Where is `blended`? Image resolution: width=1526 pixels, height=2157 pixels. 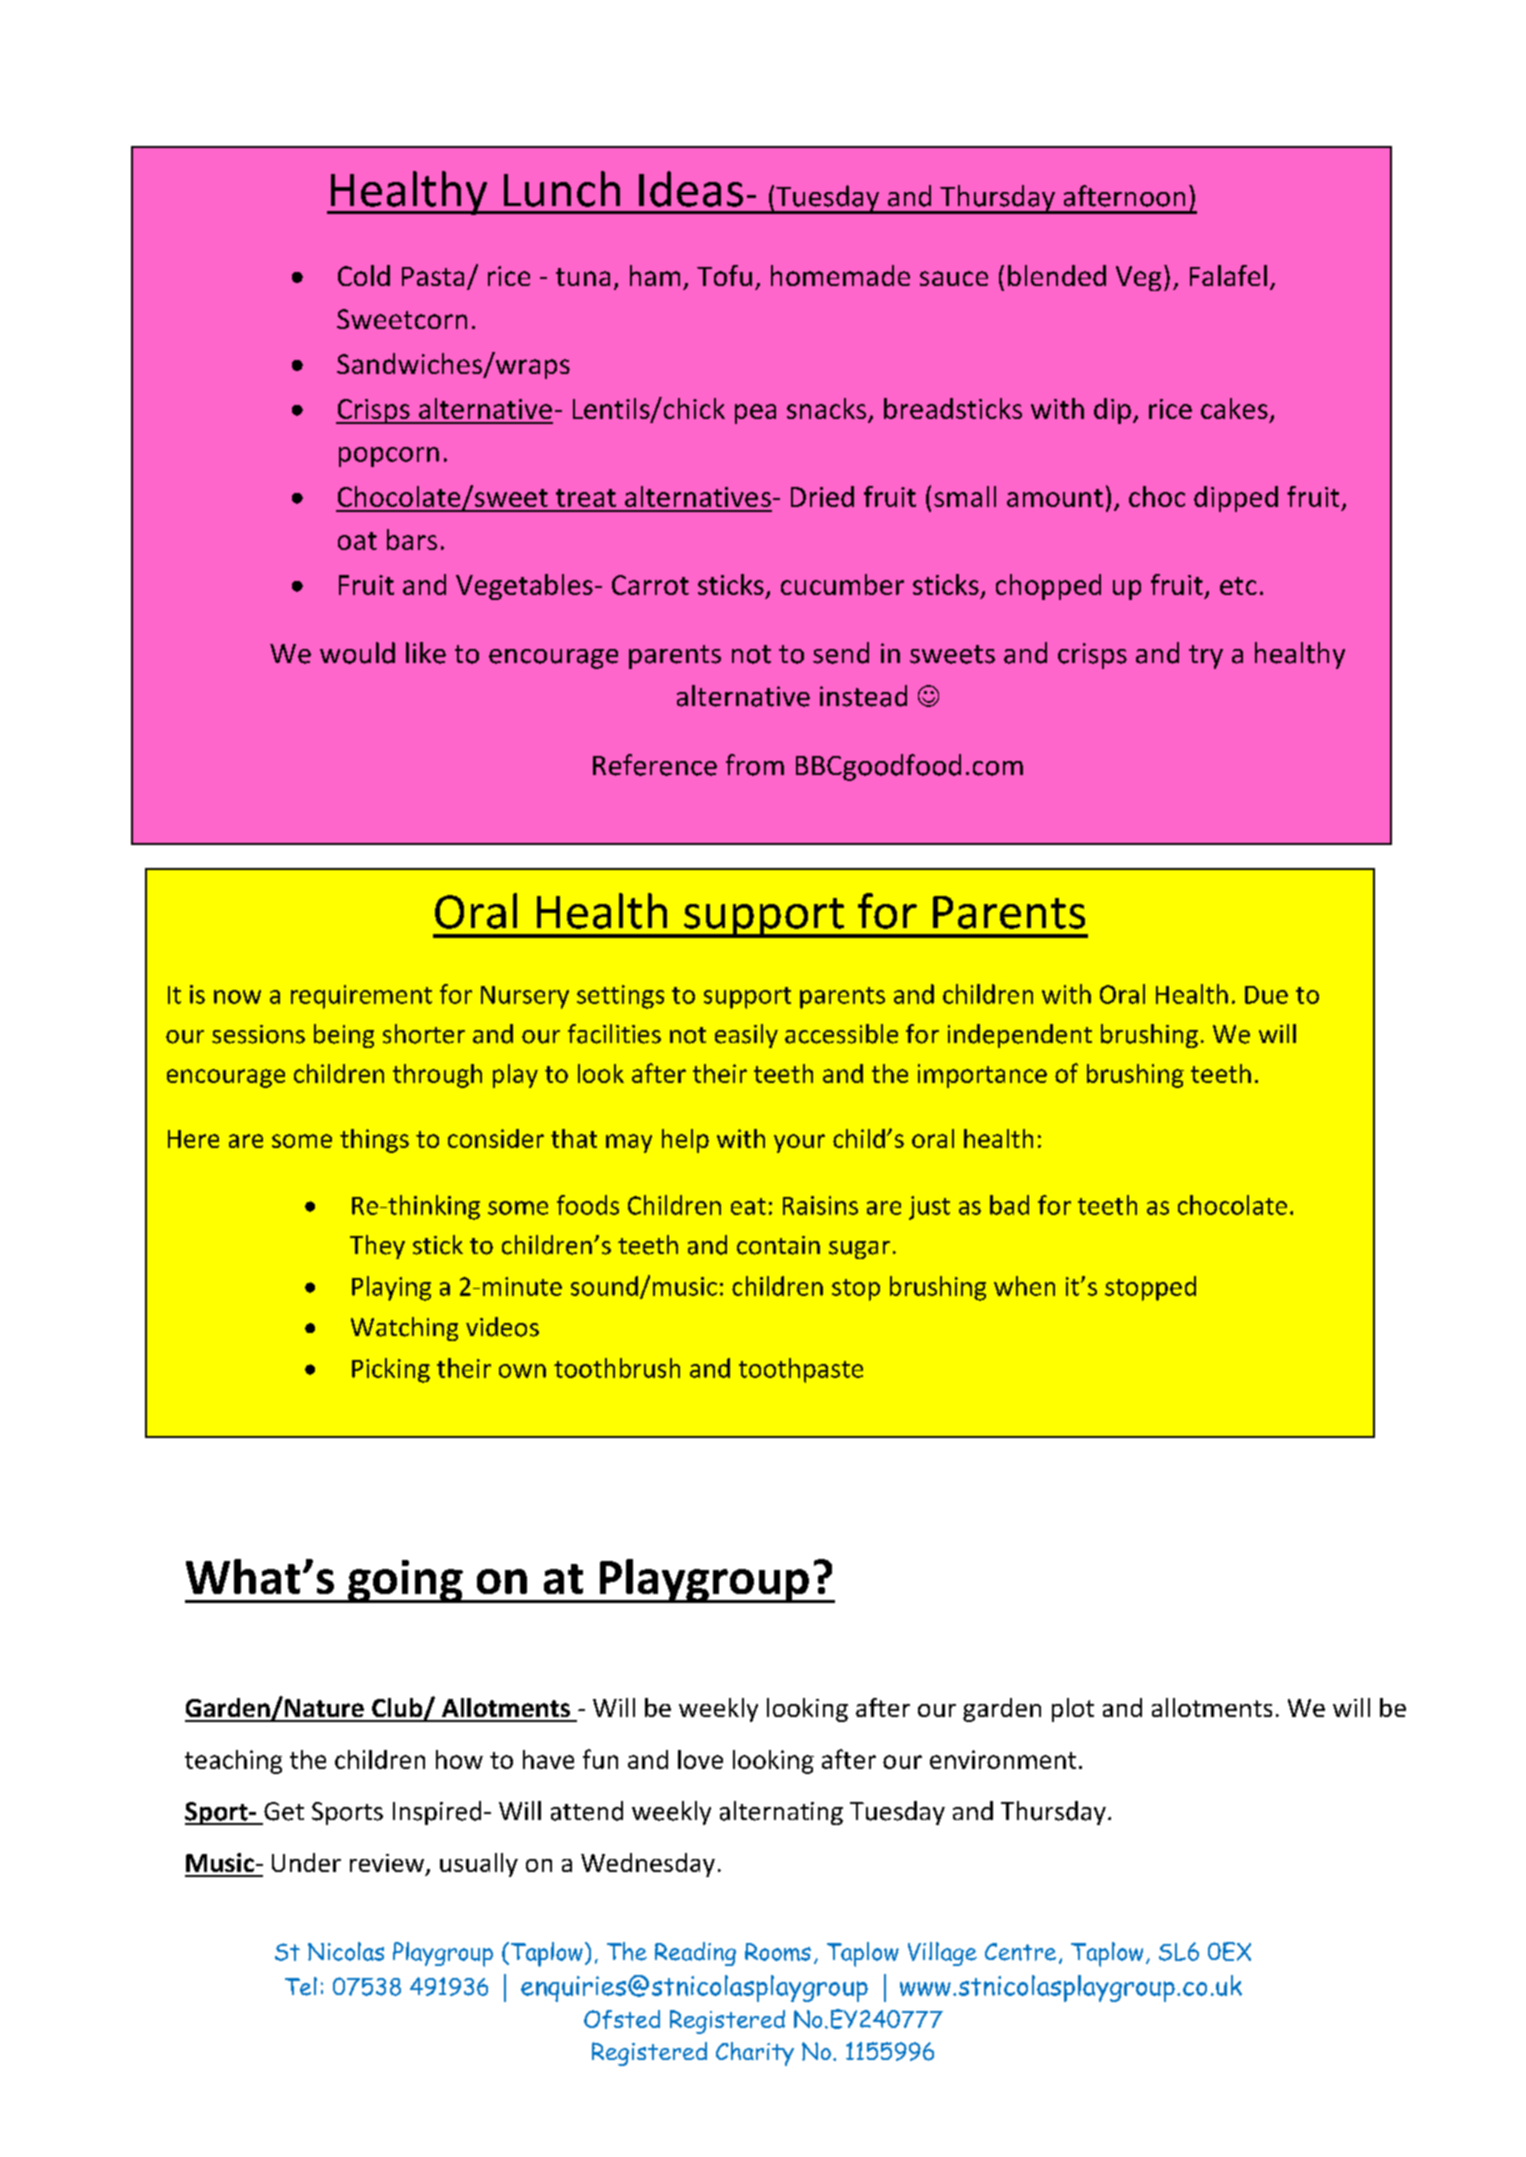 blended is located at coordinates (1057, 275).
